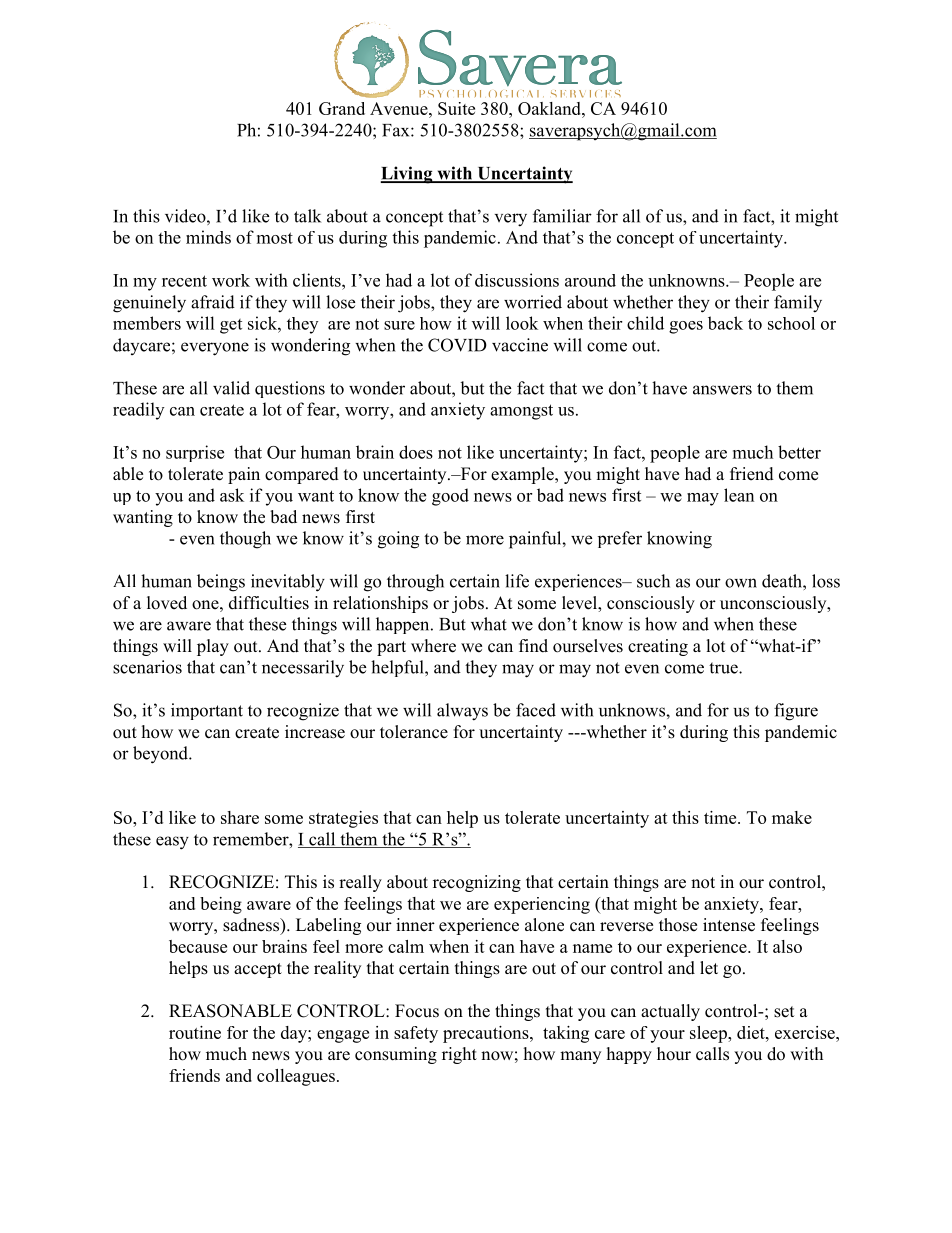  I want to click on amongst, so click(521, 412).
